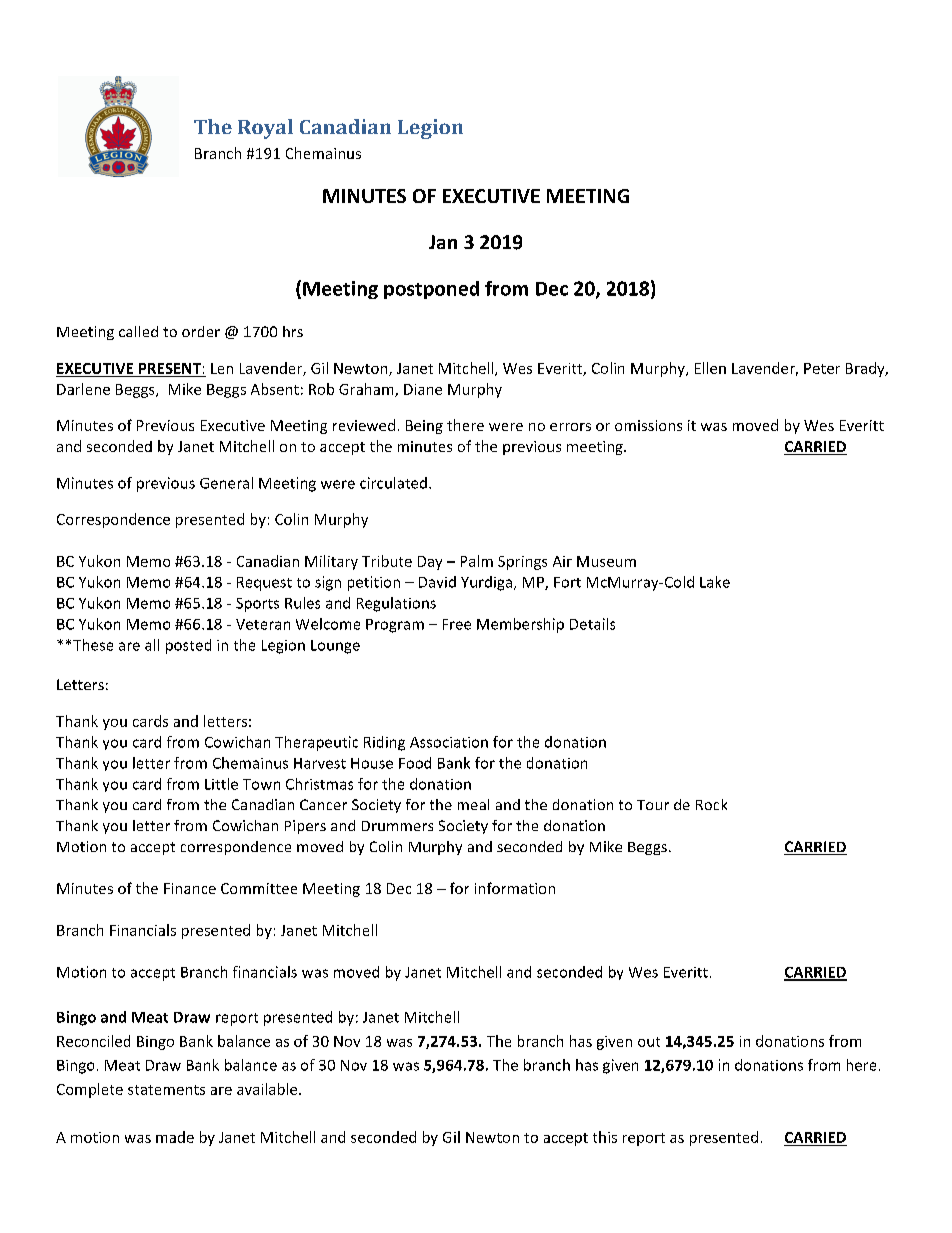 This screenshot has width=952, height=1233. What do you see at coordinates (431, 290) in the screenshot?
I see `postponed` at bounding box center [431, 290].
